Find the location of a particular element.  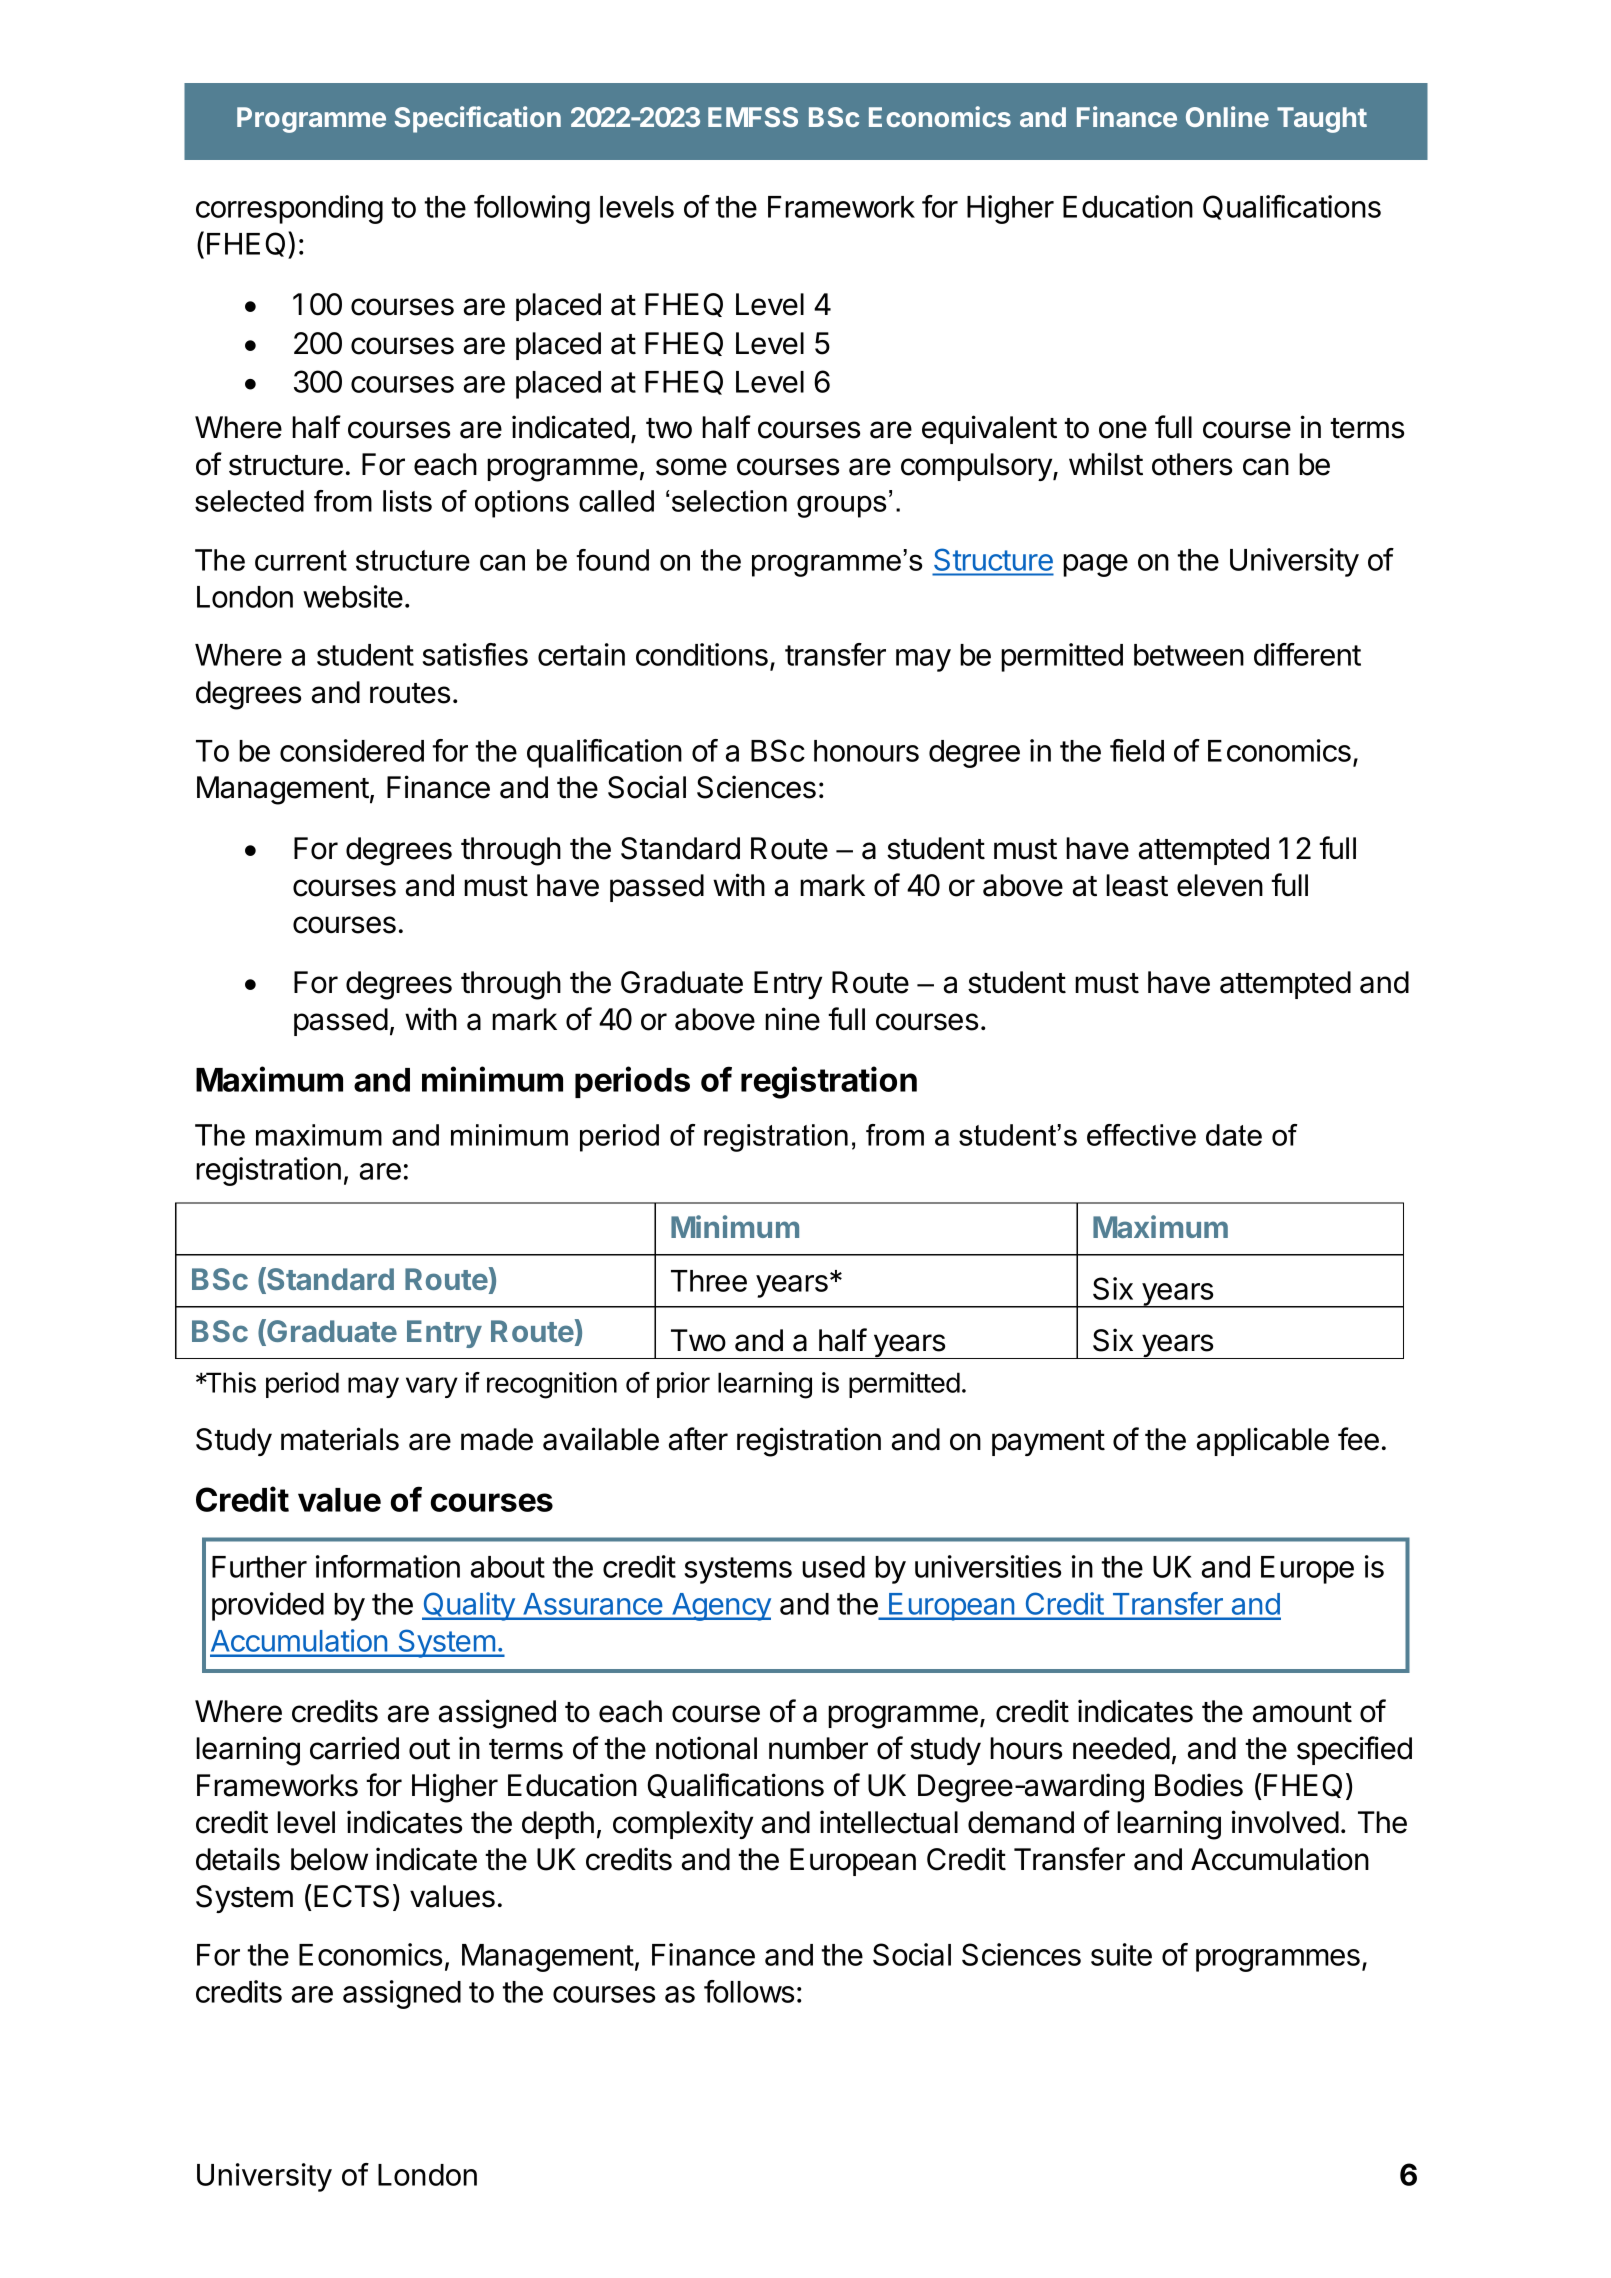

date is located at coordinates (1234, 1135).
